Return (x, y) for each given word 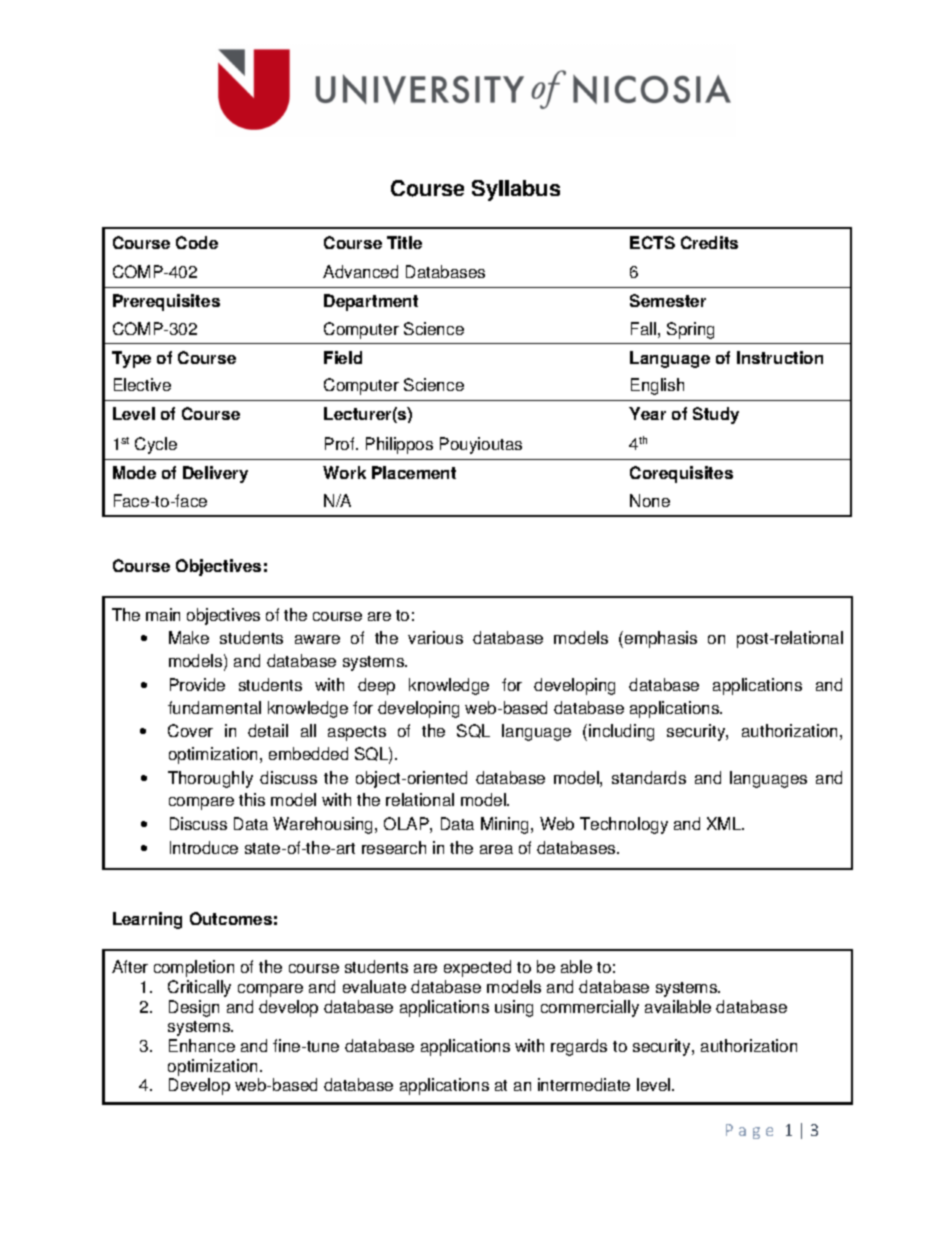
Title (404, 242)
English (657, 386)
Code (197, 242)
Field (343, 357)
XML (725, 823)
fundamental (214, 707)
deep (376, 686)
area (496, 849)
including (621, 732)
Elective (142, 384)
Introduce (204, 847)
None (650, 500)
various (435, 637)
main (163, 614)
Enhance (202, 1045)
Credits (709, 242)
